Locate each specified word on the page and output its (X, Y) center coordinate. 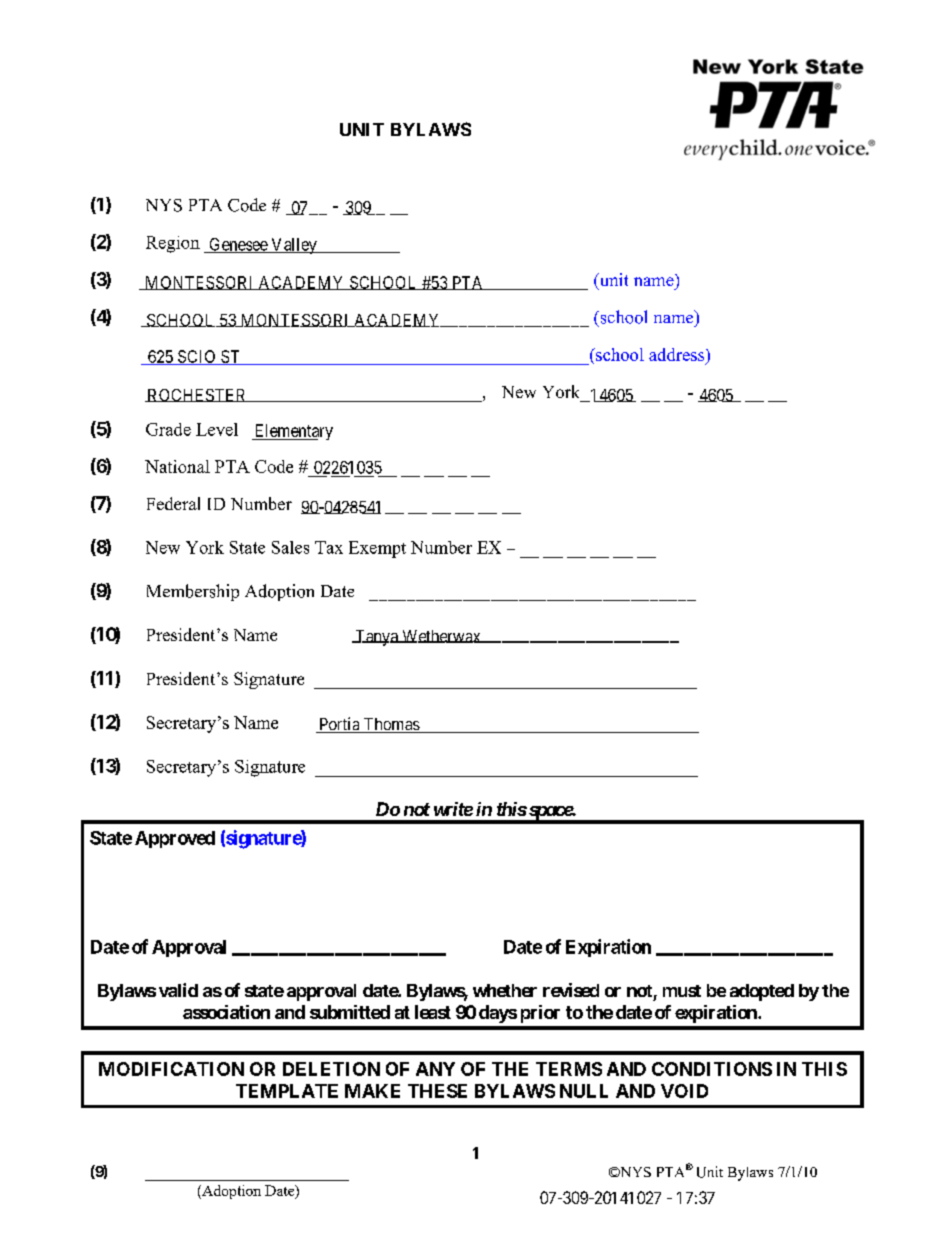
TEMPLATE (287, 1091)
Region (173, 244)
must (682, 991)
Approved (175, 839)
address (678, 354)
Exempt (377, 549)
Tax (329, 547)
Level (217, 429)
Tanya (376, 638)
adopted (762, 992)
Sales (290, 547)
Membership (193, 592)
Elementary (292, 432)
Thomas (391, 725)
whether (505, 990)
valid (178, 990)
